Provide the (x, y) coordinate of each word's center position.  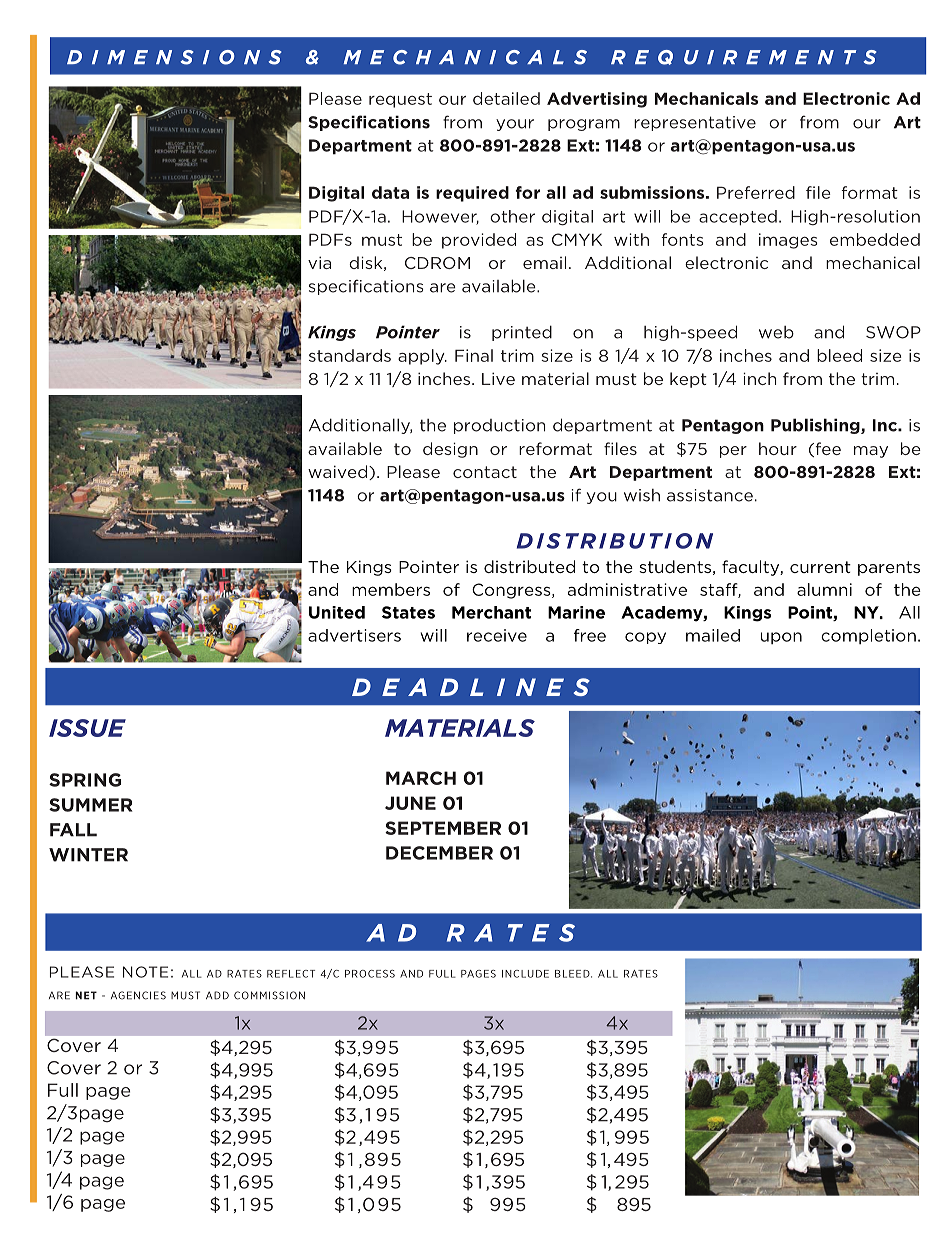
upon (781, 638)
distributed (529, 566)
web (776, 332)
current (820, 567)
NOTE (145, 972)
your (515, 125)
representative (695, 123)
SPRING (85, 780)
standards (350, 355)
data (390, 192)
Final (474, 355)
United (337, 612)
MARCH (421, 778)
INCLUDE (525, 974)
